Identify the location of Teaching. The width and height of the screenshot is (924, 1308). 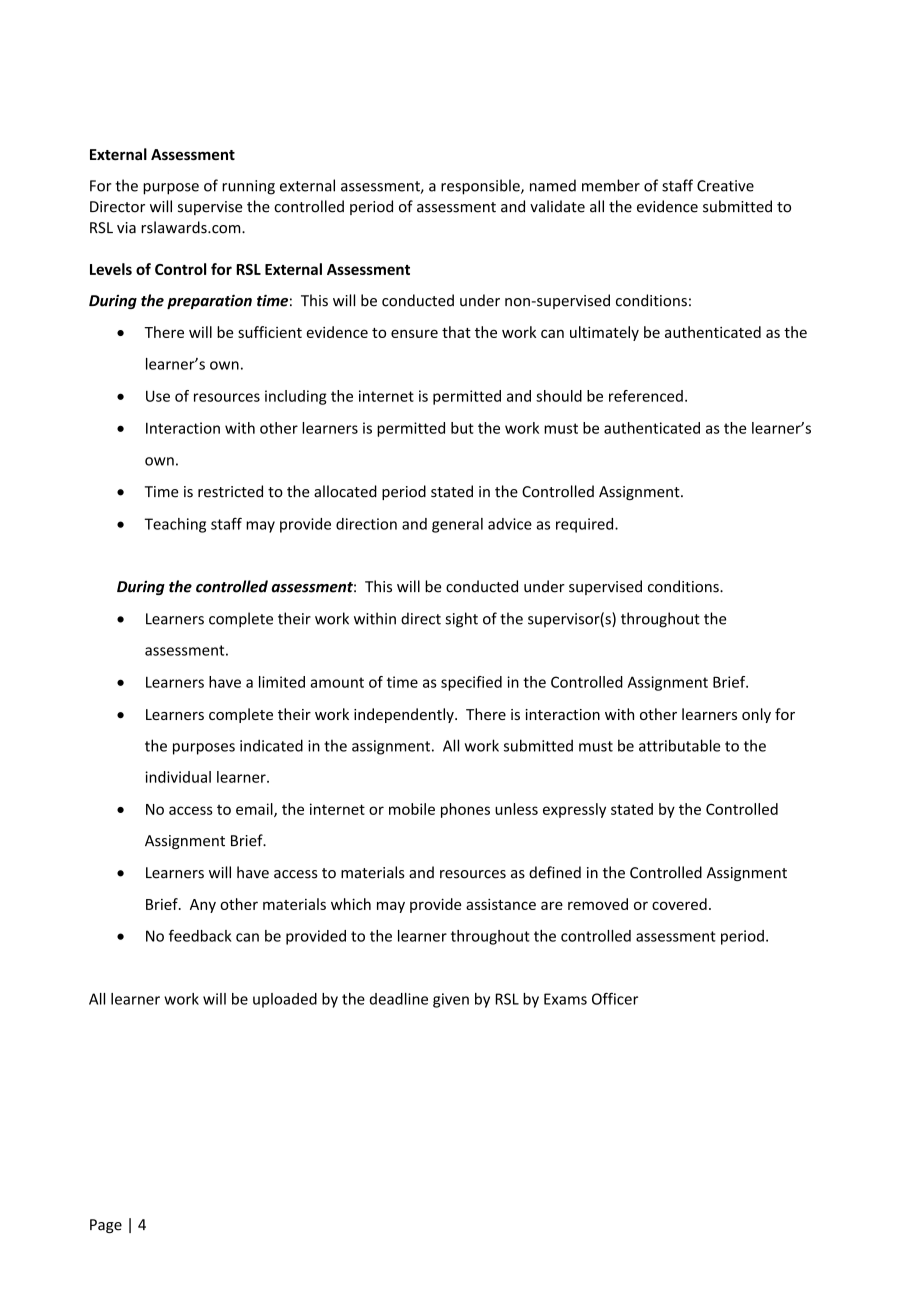
(175, 525).
